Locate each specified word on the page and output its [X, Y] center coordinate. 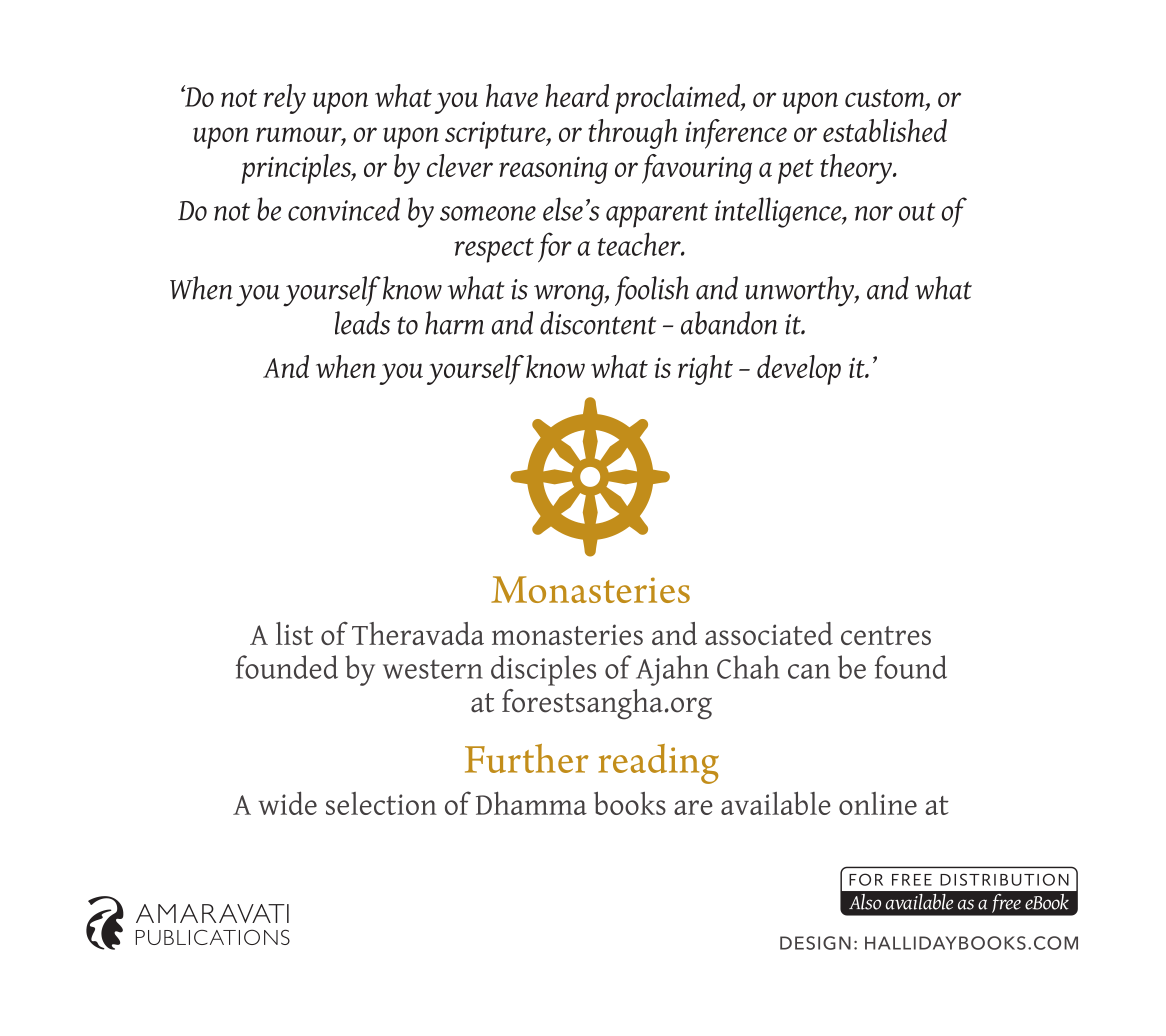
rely [284, 99]
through [633, 134]
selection [381, 803]
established [885, 130]
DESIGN [815, 943]
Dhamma [531, 803]
